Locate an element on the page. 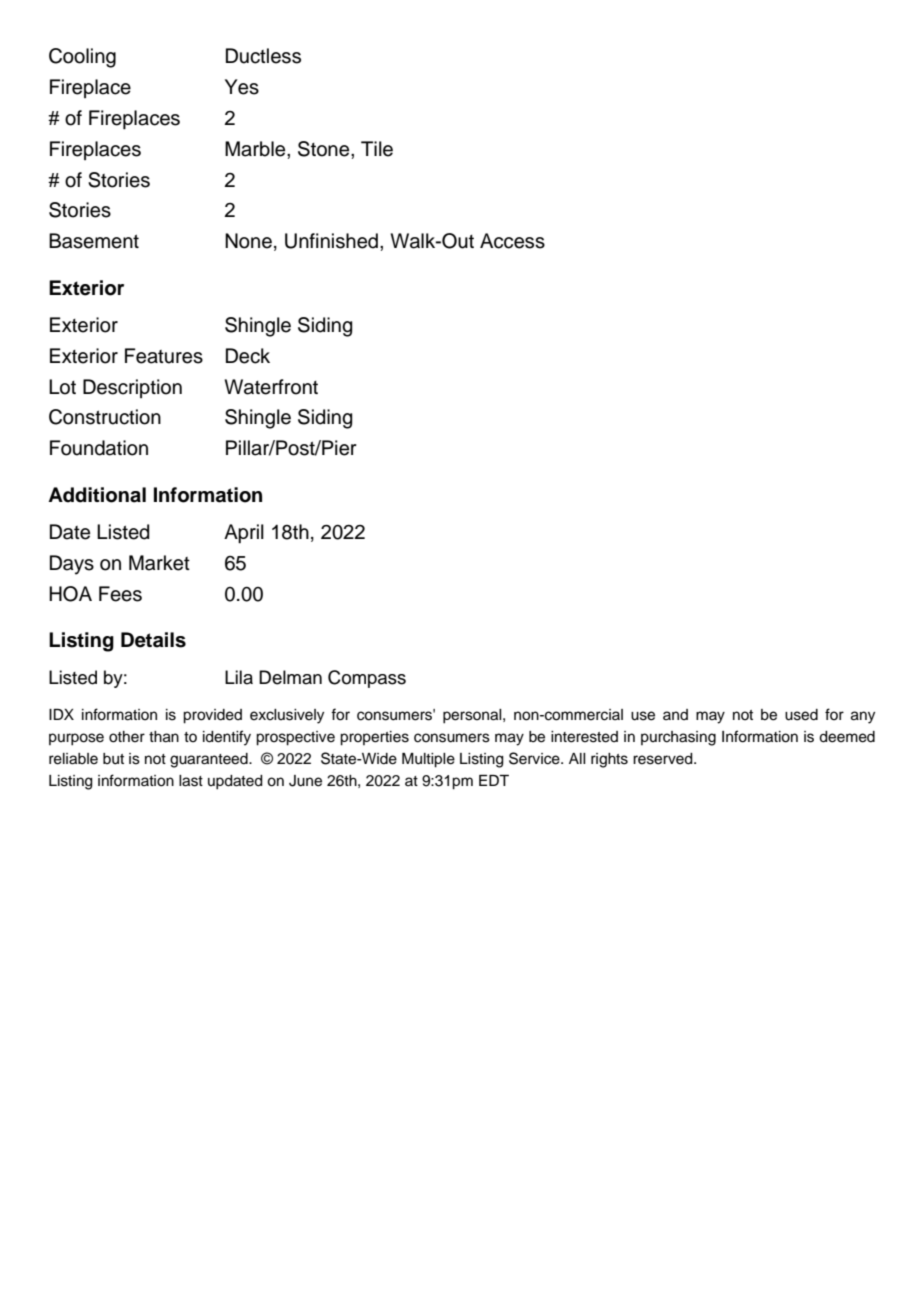 This document has width=924, height=1308. Access is located at coordinates (512, 241).
